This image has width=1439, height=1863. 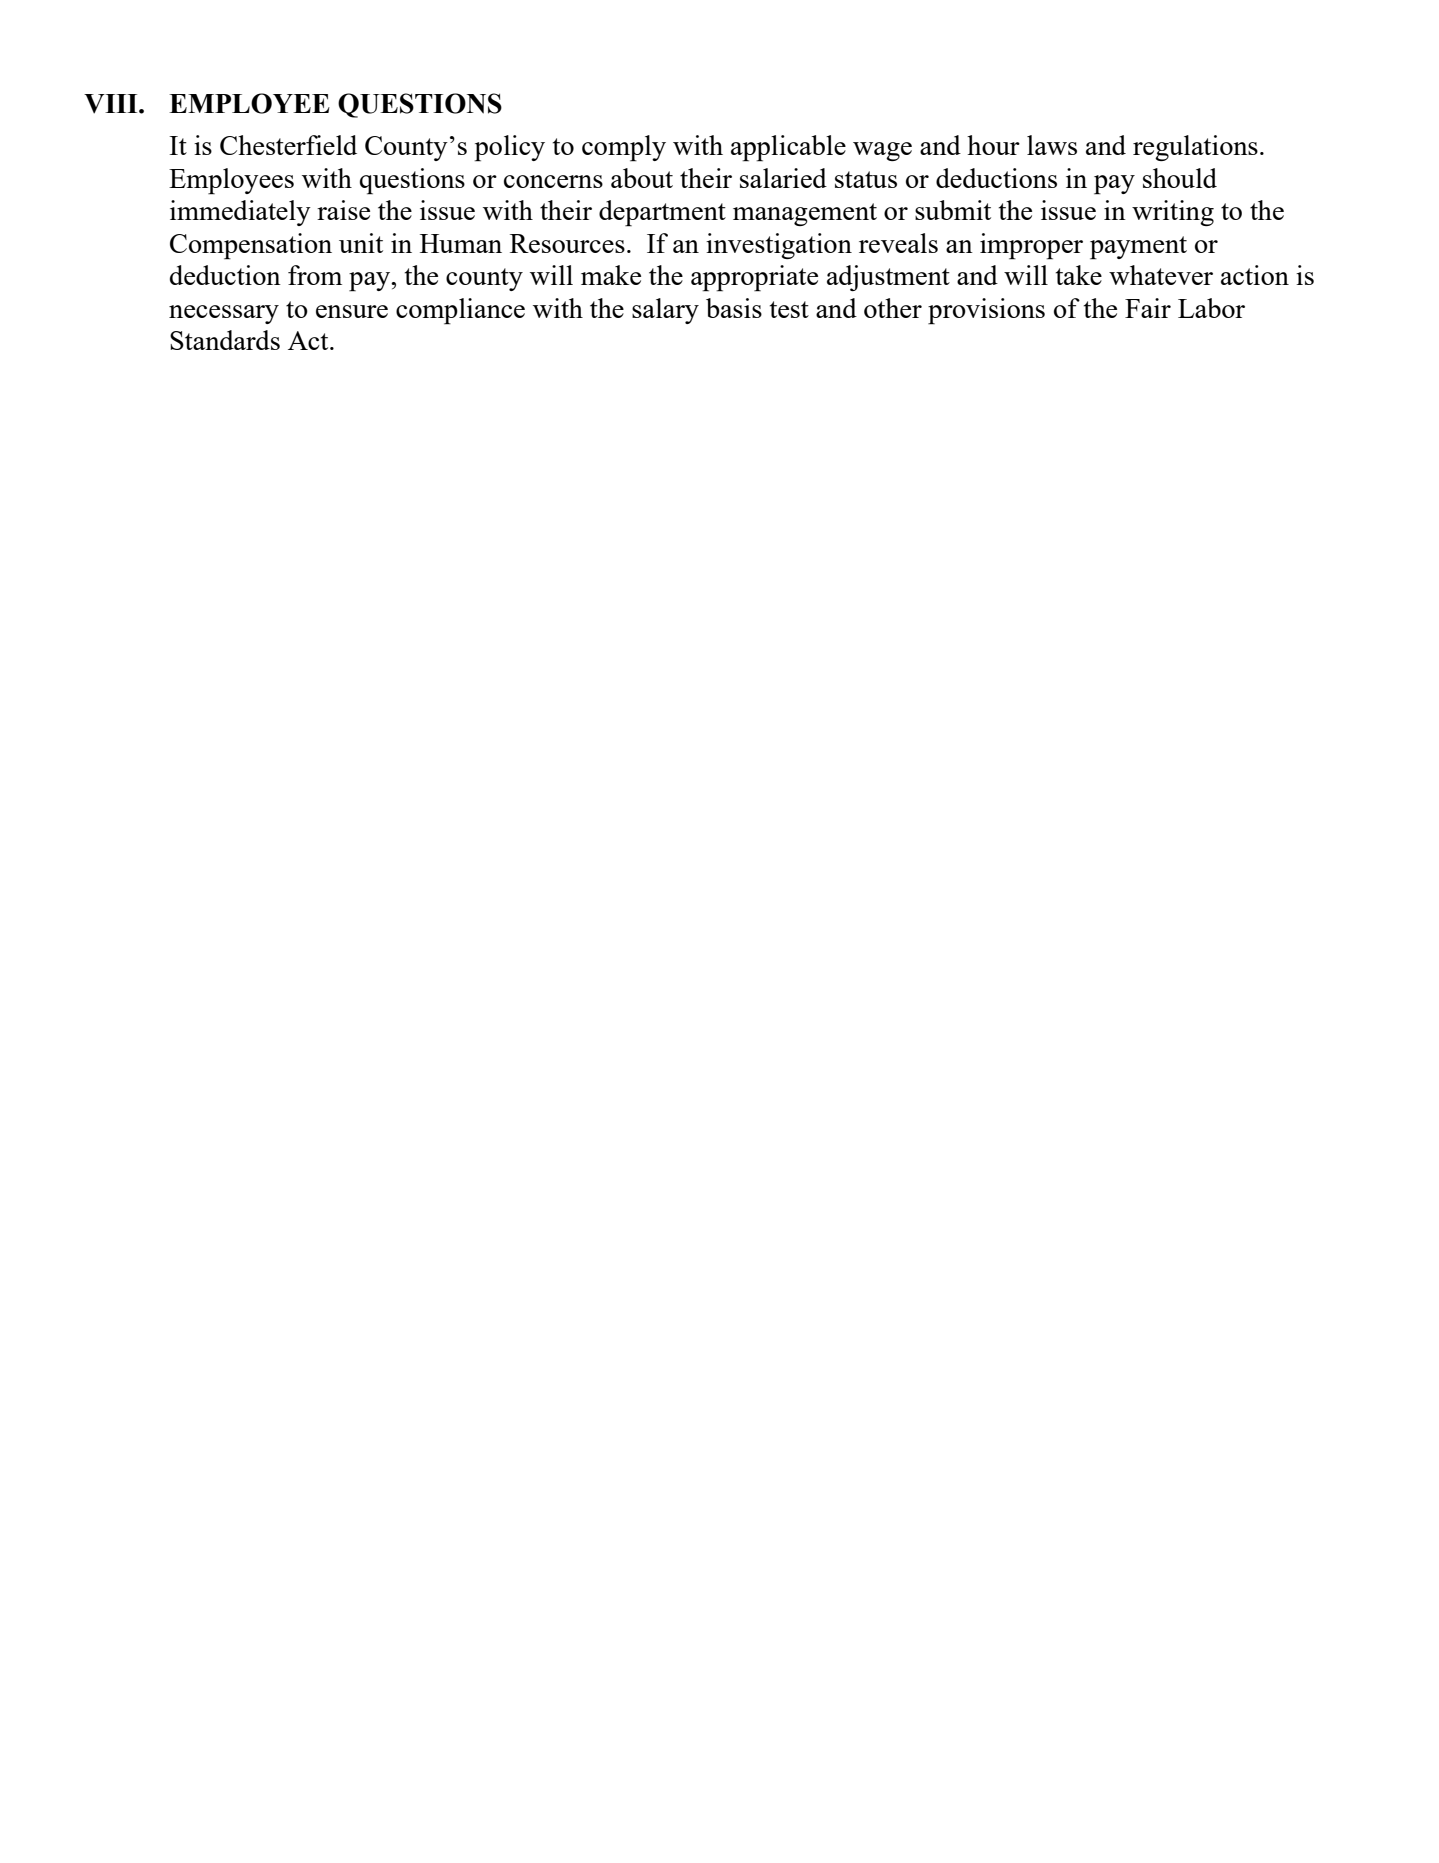 What do you see at coordinates (624, 148) in the image?
I see `comply` at bounding box center [624, 148].
